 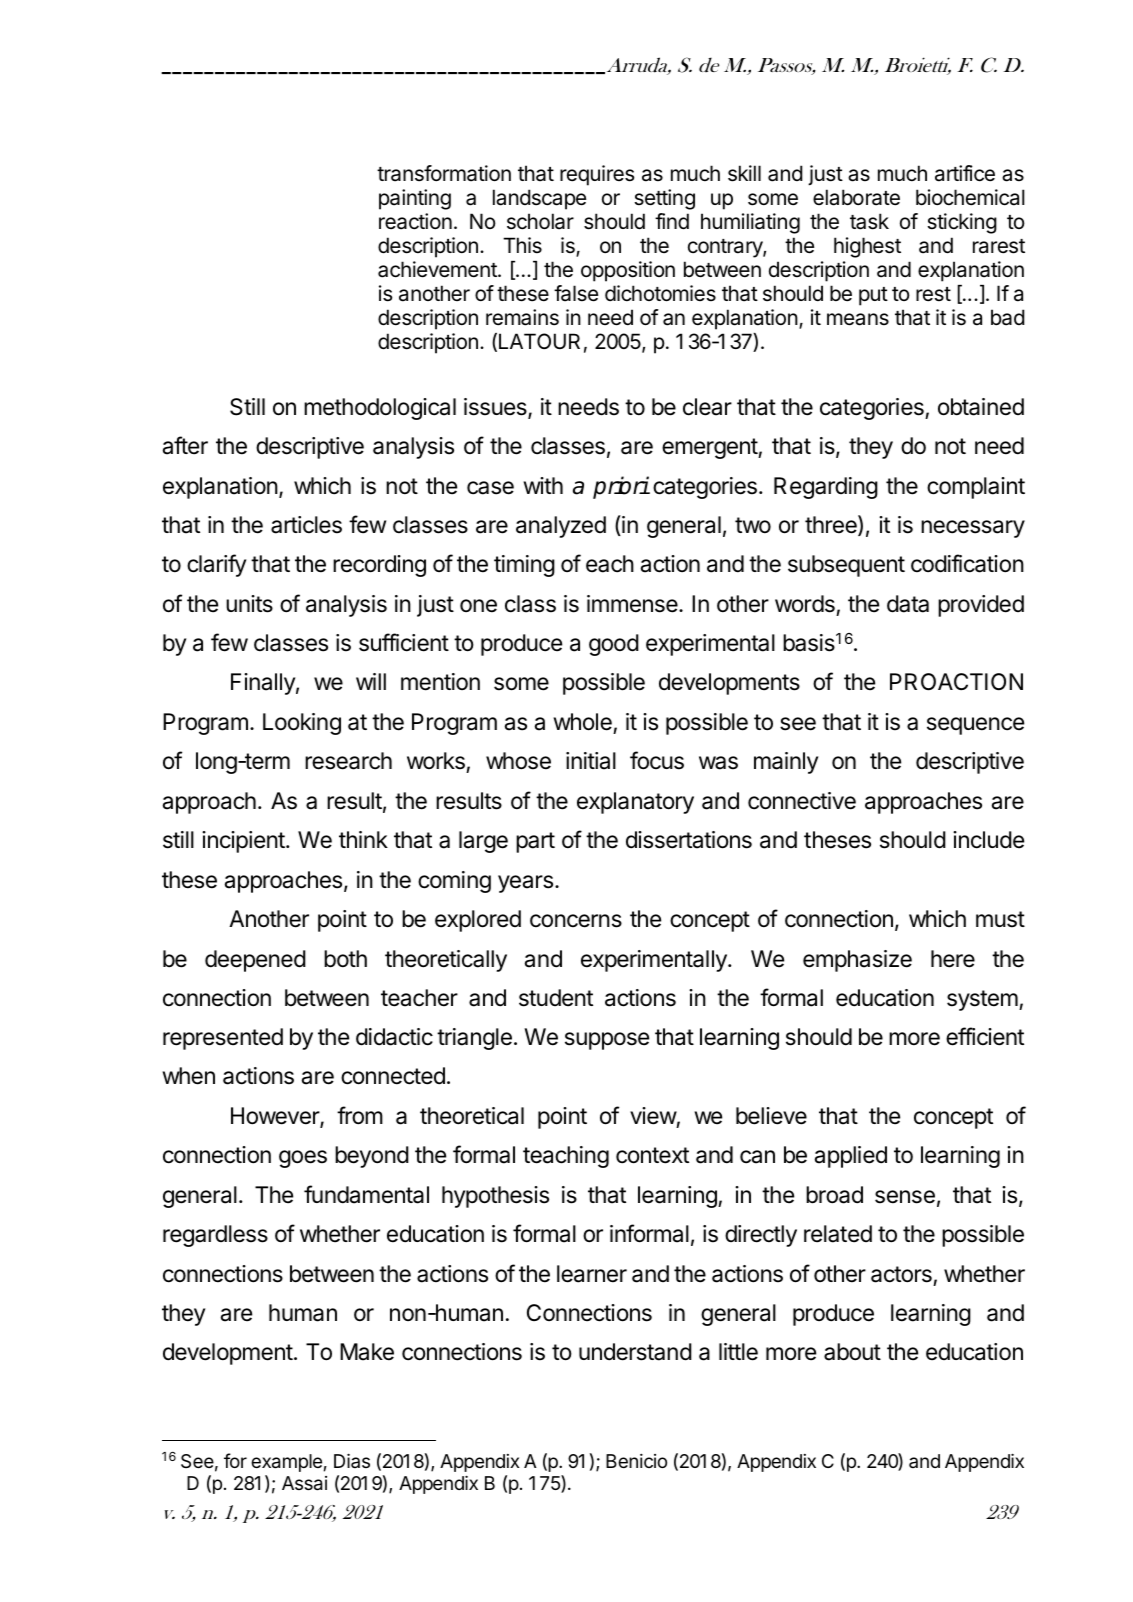 I want to click on painting, so click(x=415, y=199).
